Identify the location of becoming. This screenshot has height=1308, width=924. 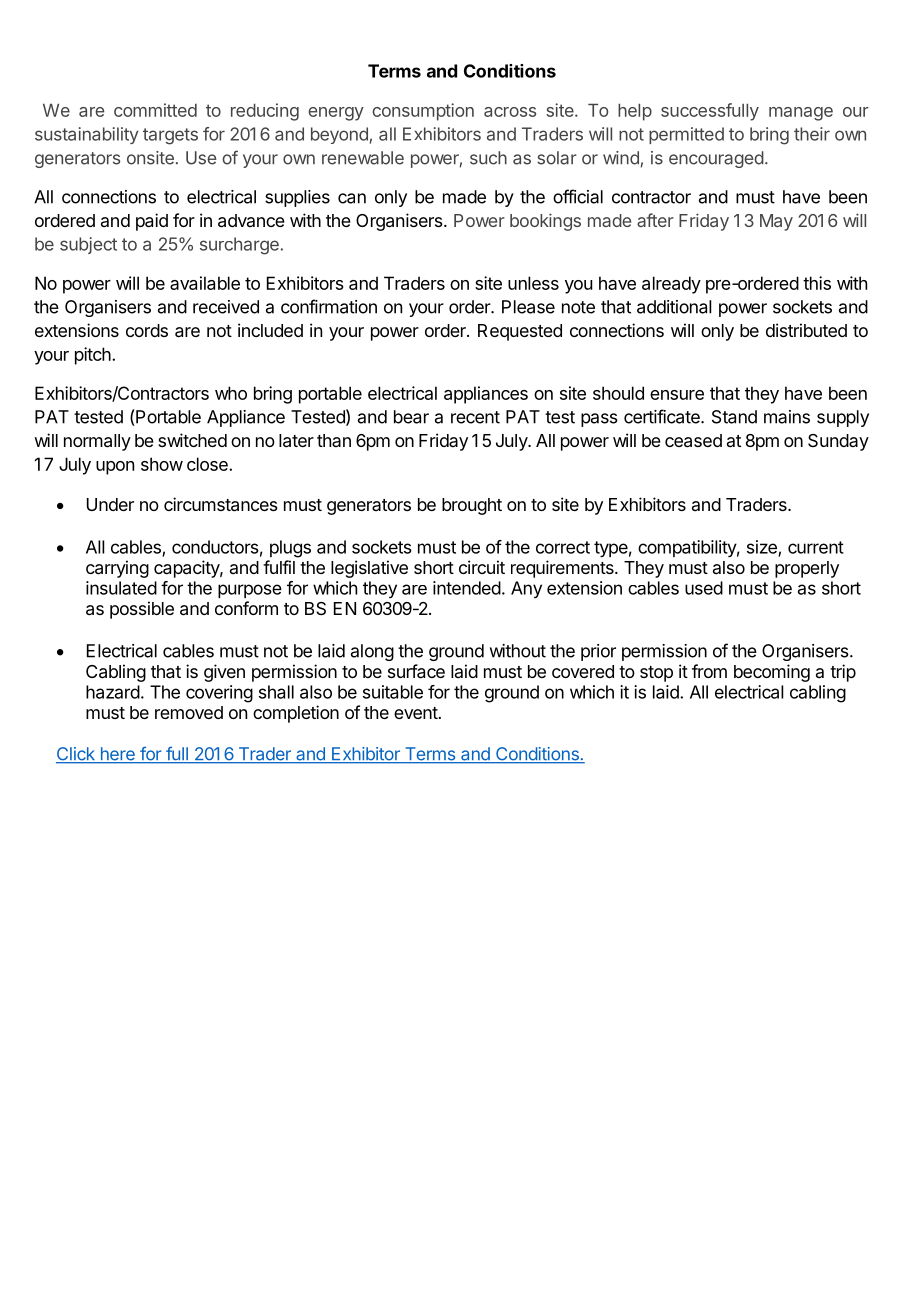
(772, 673).
